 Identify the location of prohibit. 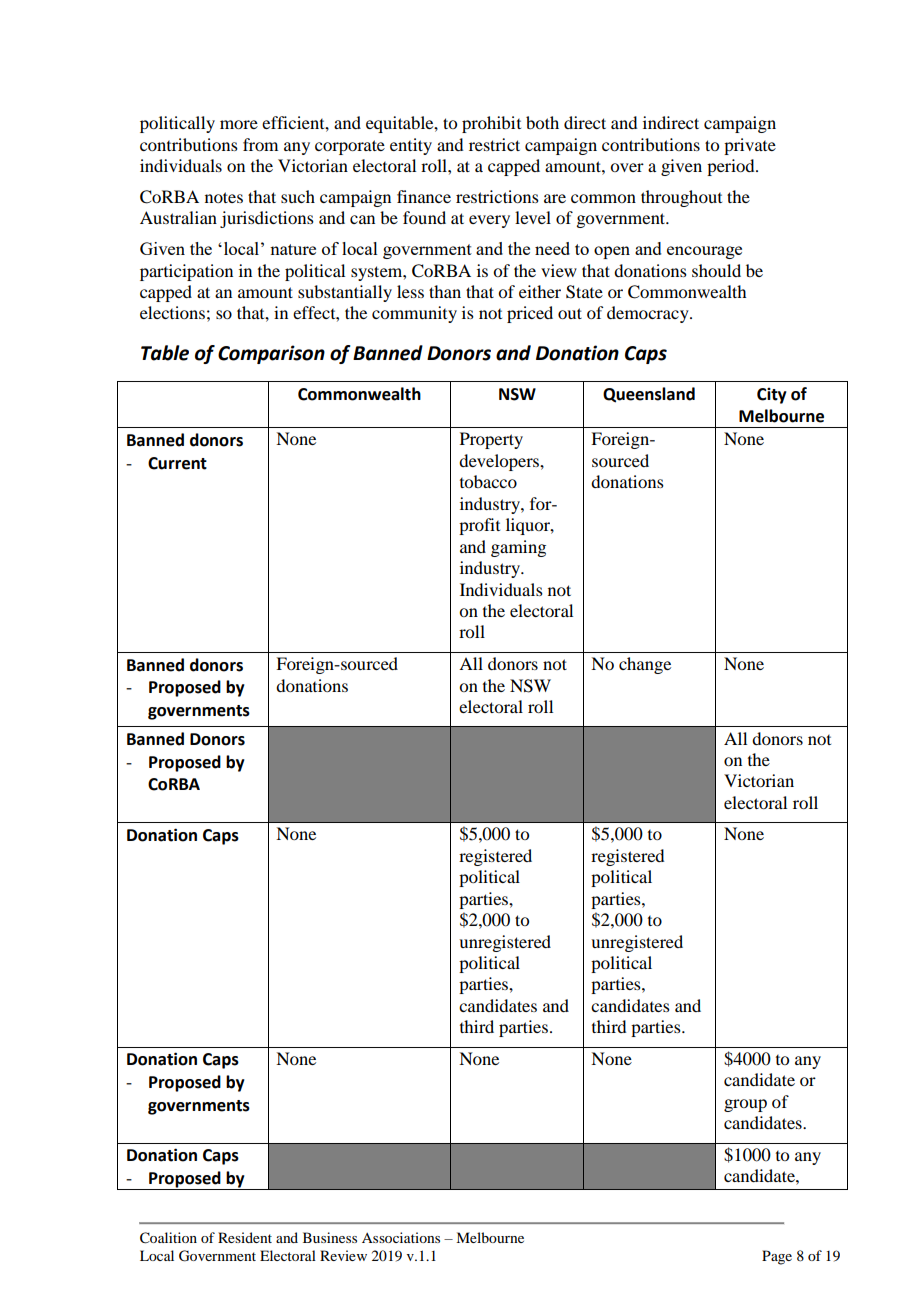
(491, 124).
